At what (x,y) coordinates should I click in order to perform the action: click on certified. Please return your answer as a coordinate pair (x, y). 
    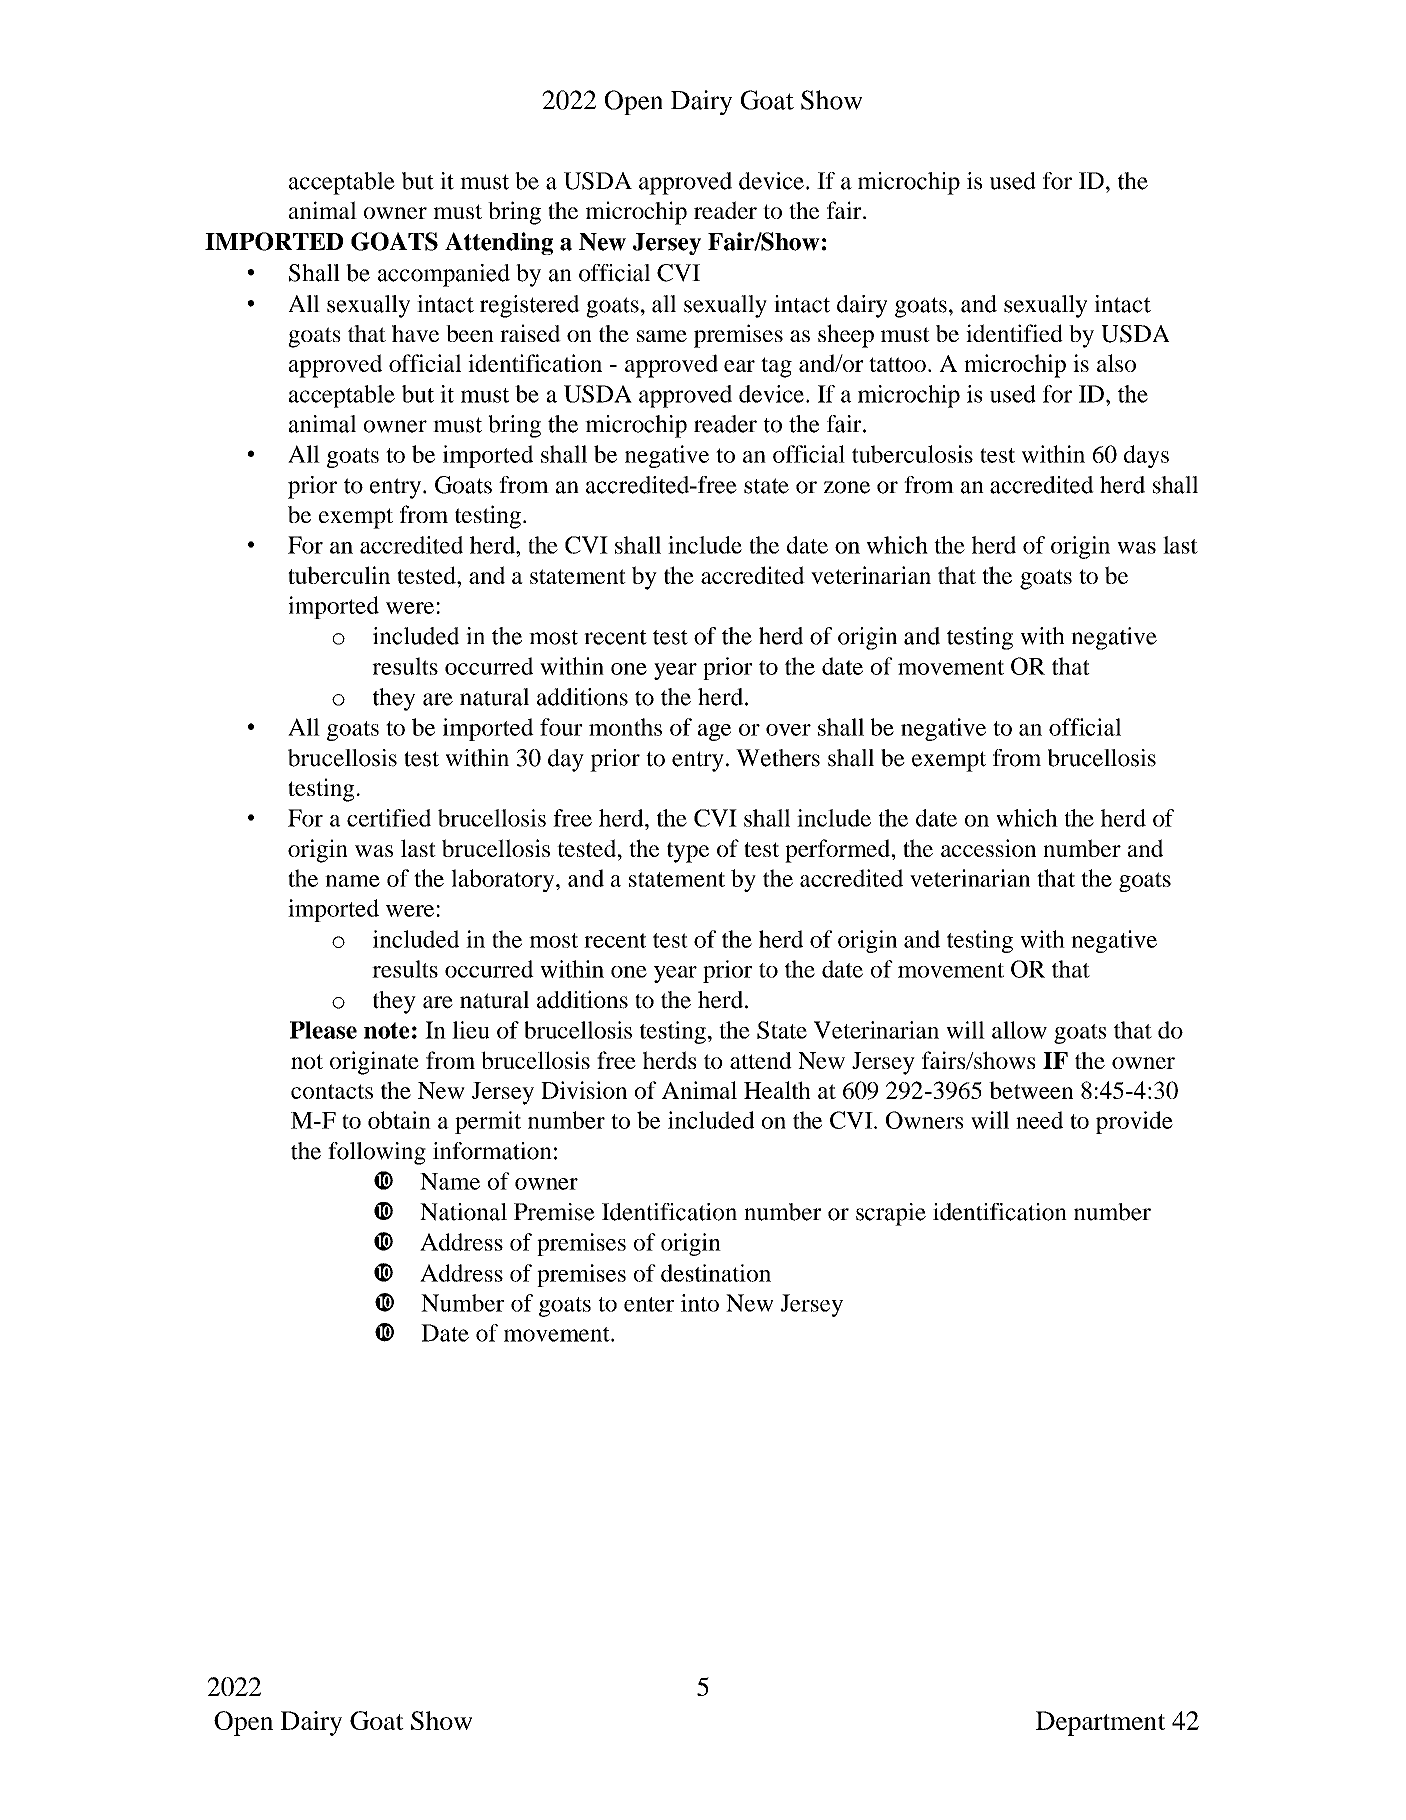
    Looking at the image, I should click on (389, 818).
